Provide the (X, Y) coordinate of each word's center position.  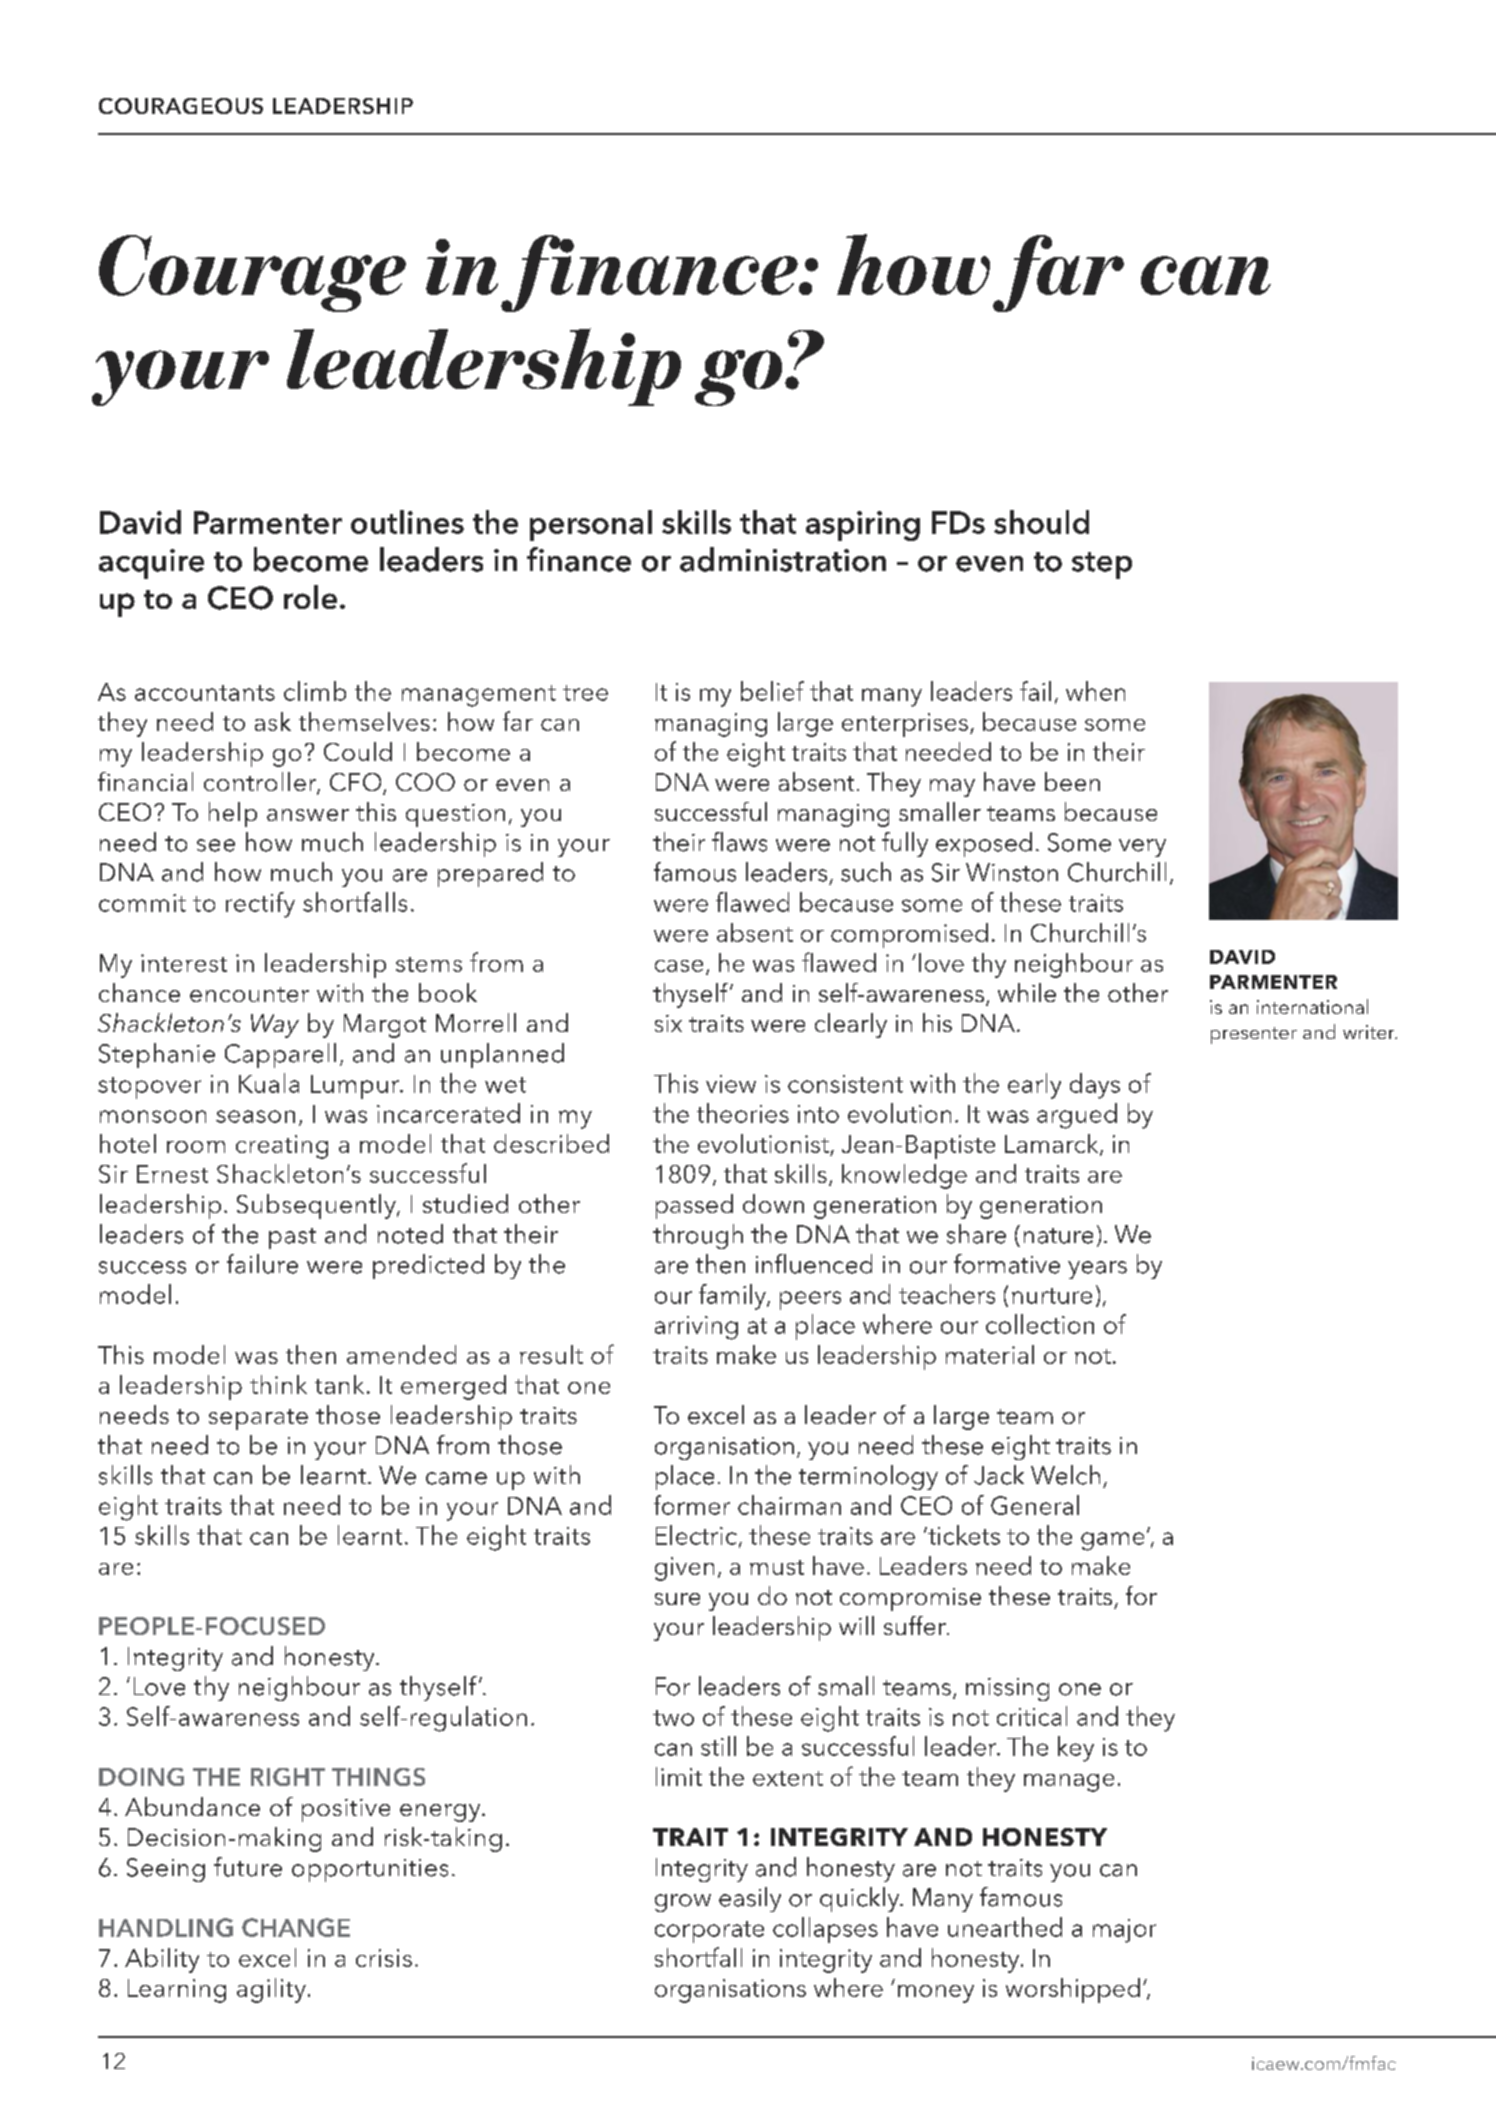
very (1142, 848)
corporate (709, 1932)
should (1041, 522)
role (310, 597)
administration (783, 559)
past (292, 1238)
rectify (260, 905)
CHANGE (296, 1927)
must (777, 1567)
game (1112, 1541)
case (679, 966)
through (698, 1236)
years (1097, 1270)
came (456, 1478)
